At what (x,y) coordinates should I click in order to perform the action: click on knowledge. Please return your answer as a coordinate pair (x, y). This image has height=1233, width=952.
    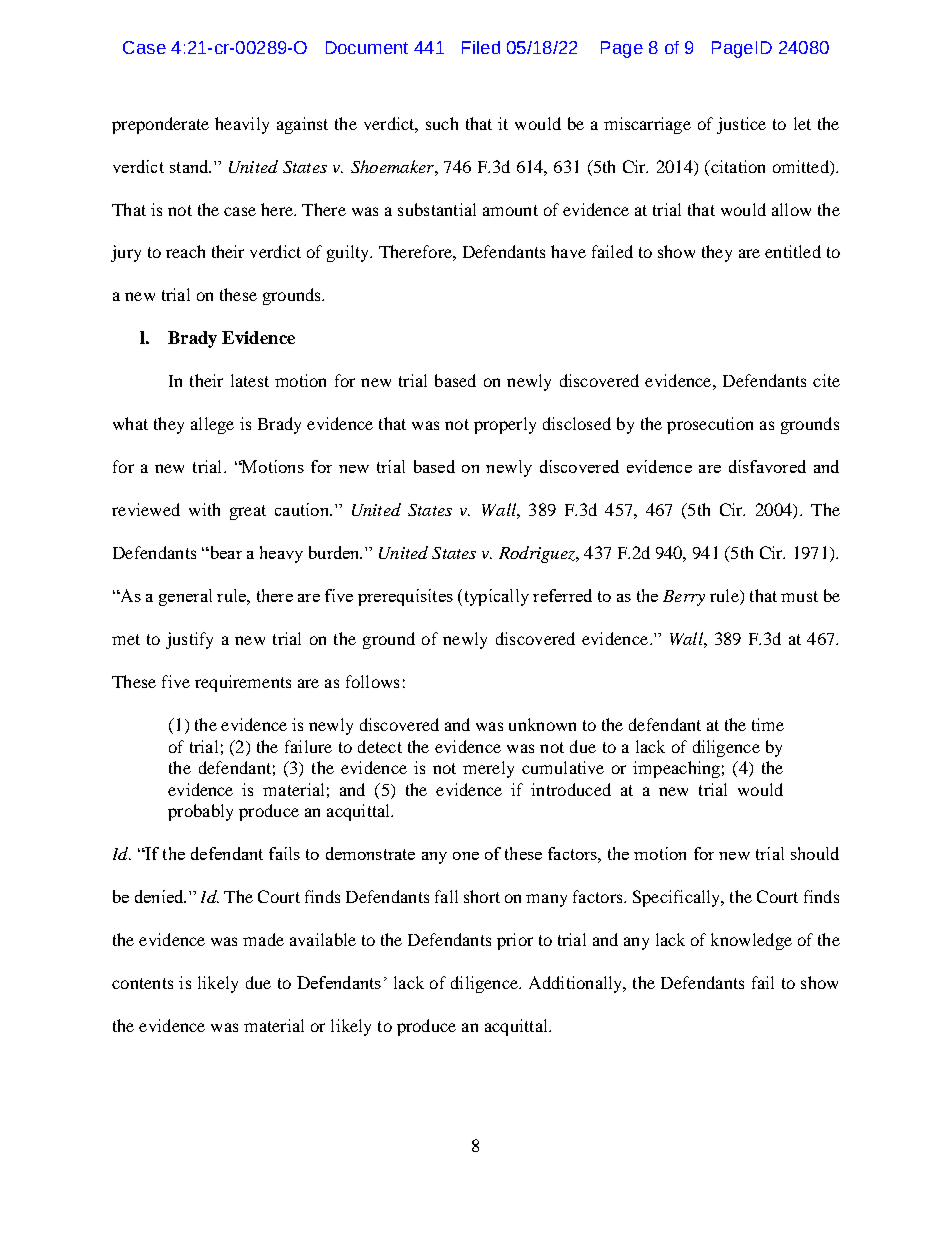
    Looking at the image, I should click on (751, 941).
